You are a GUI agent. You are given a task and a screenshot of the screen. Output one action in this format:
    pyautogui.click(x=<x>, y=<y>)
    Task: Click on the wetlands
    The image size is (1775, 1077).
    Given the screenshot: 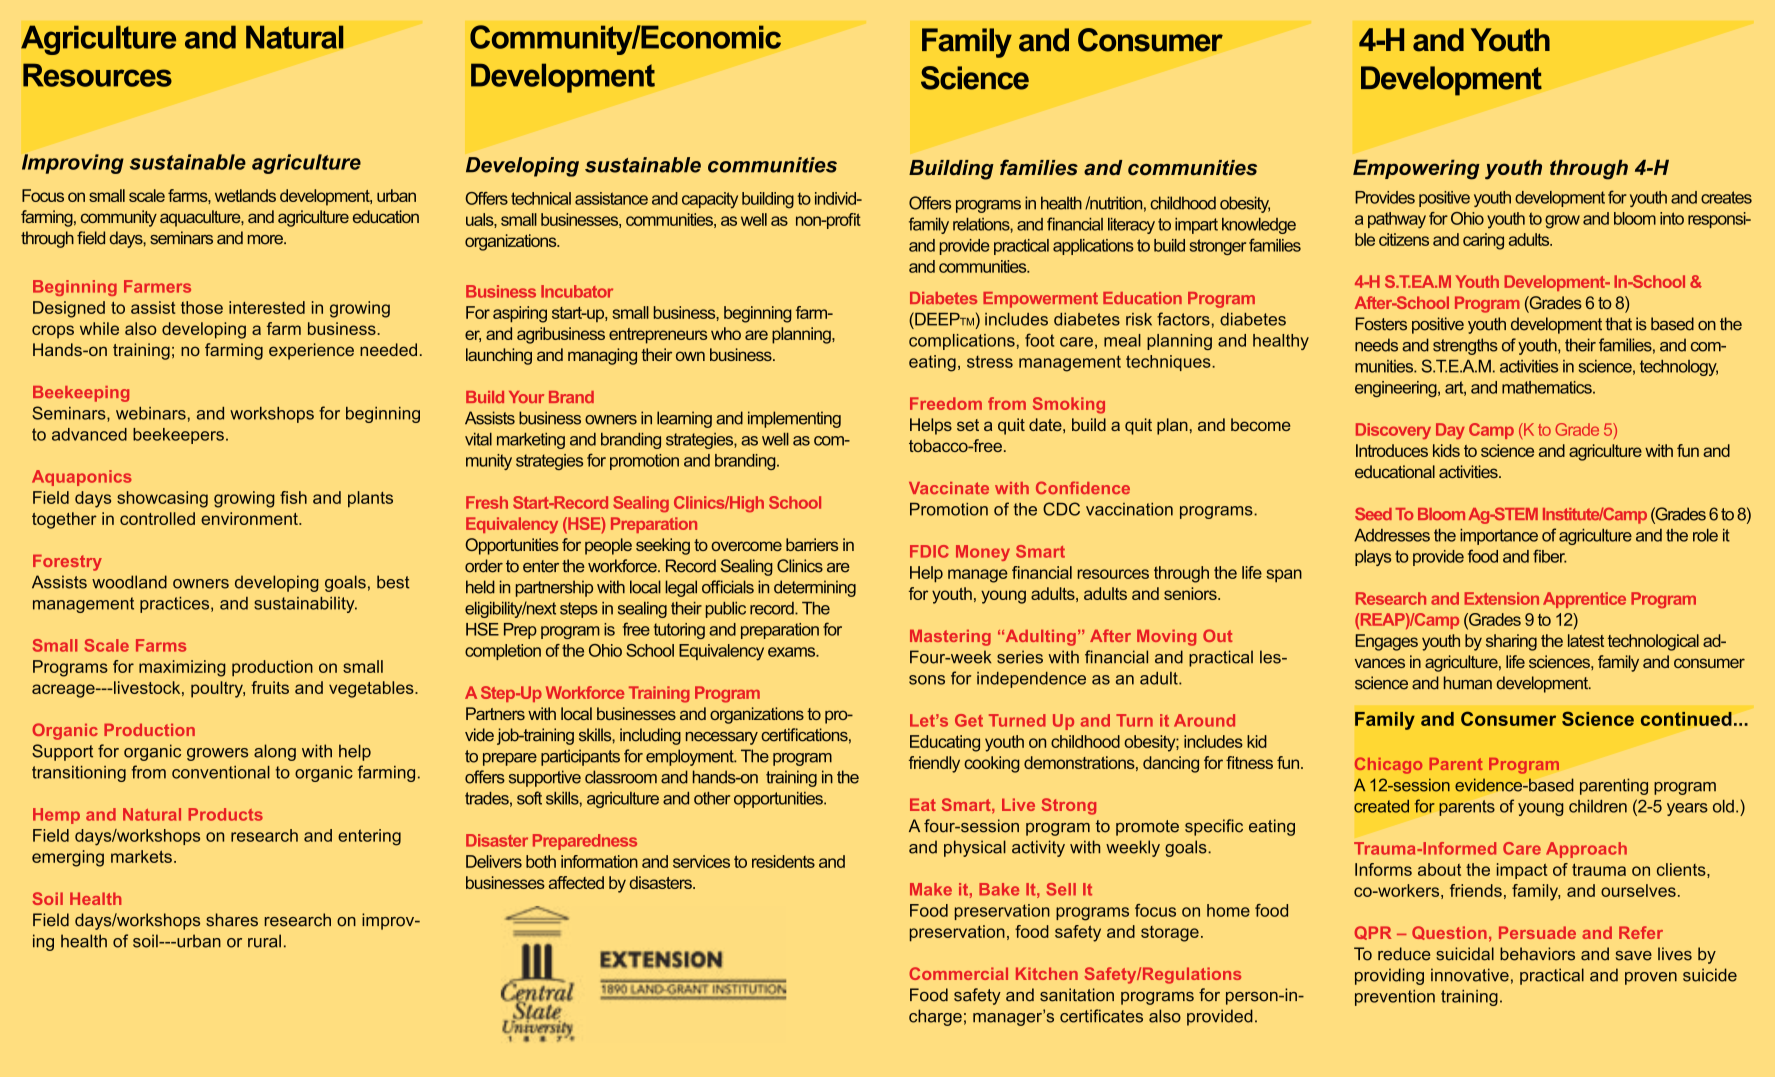 What is the action you would take?
    pyautogui.click(x=245, y=195)
